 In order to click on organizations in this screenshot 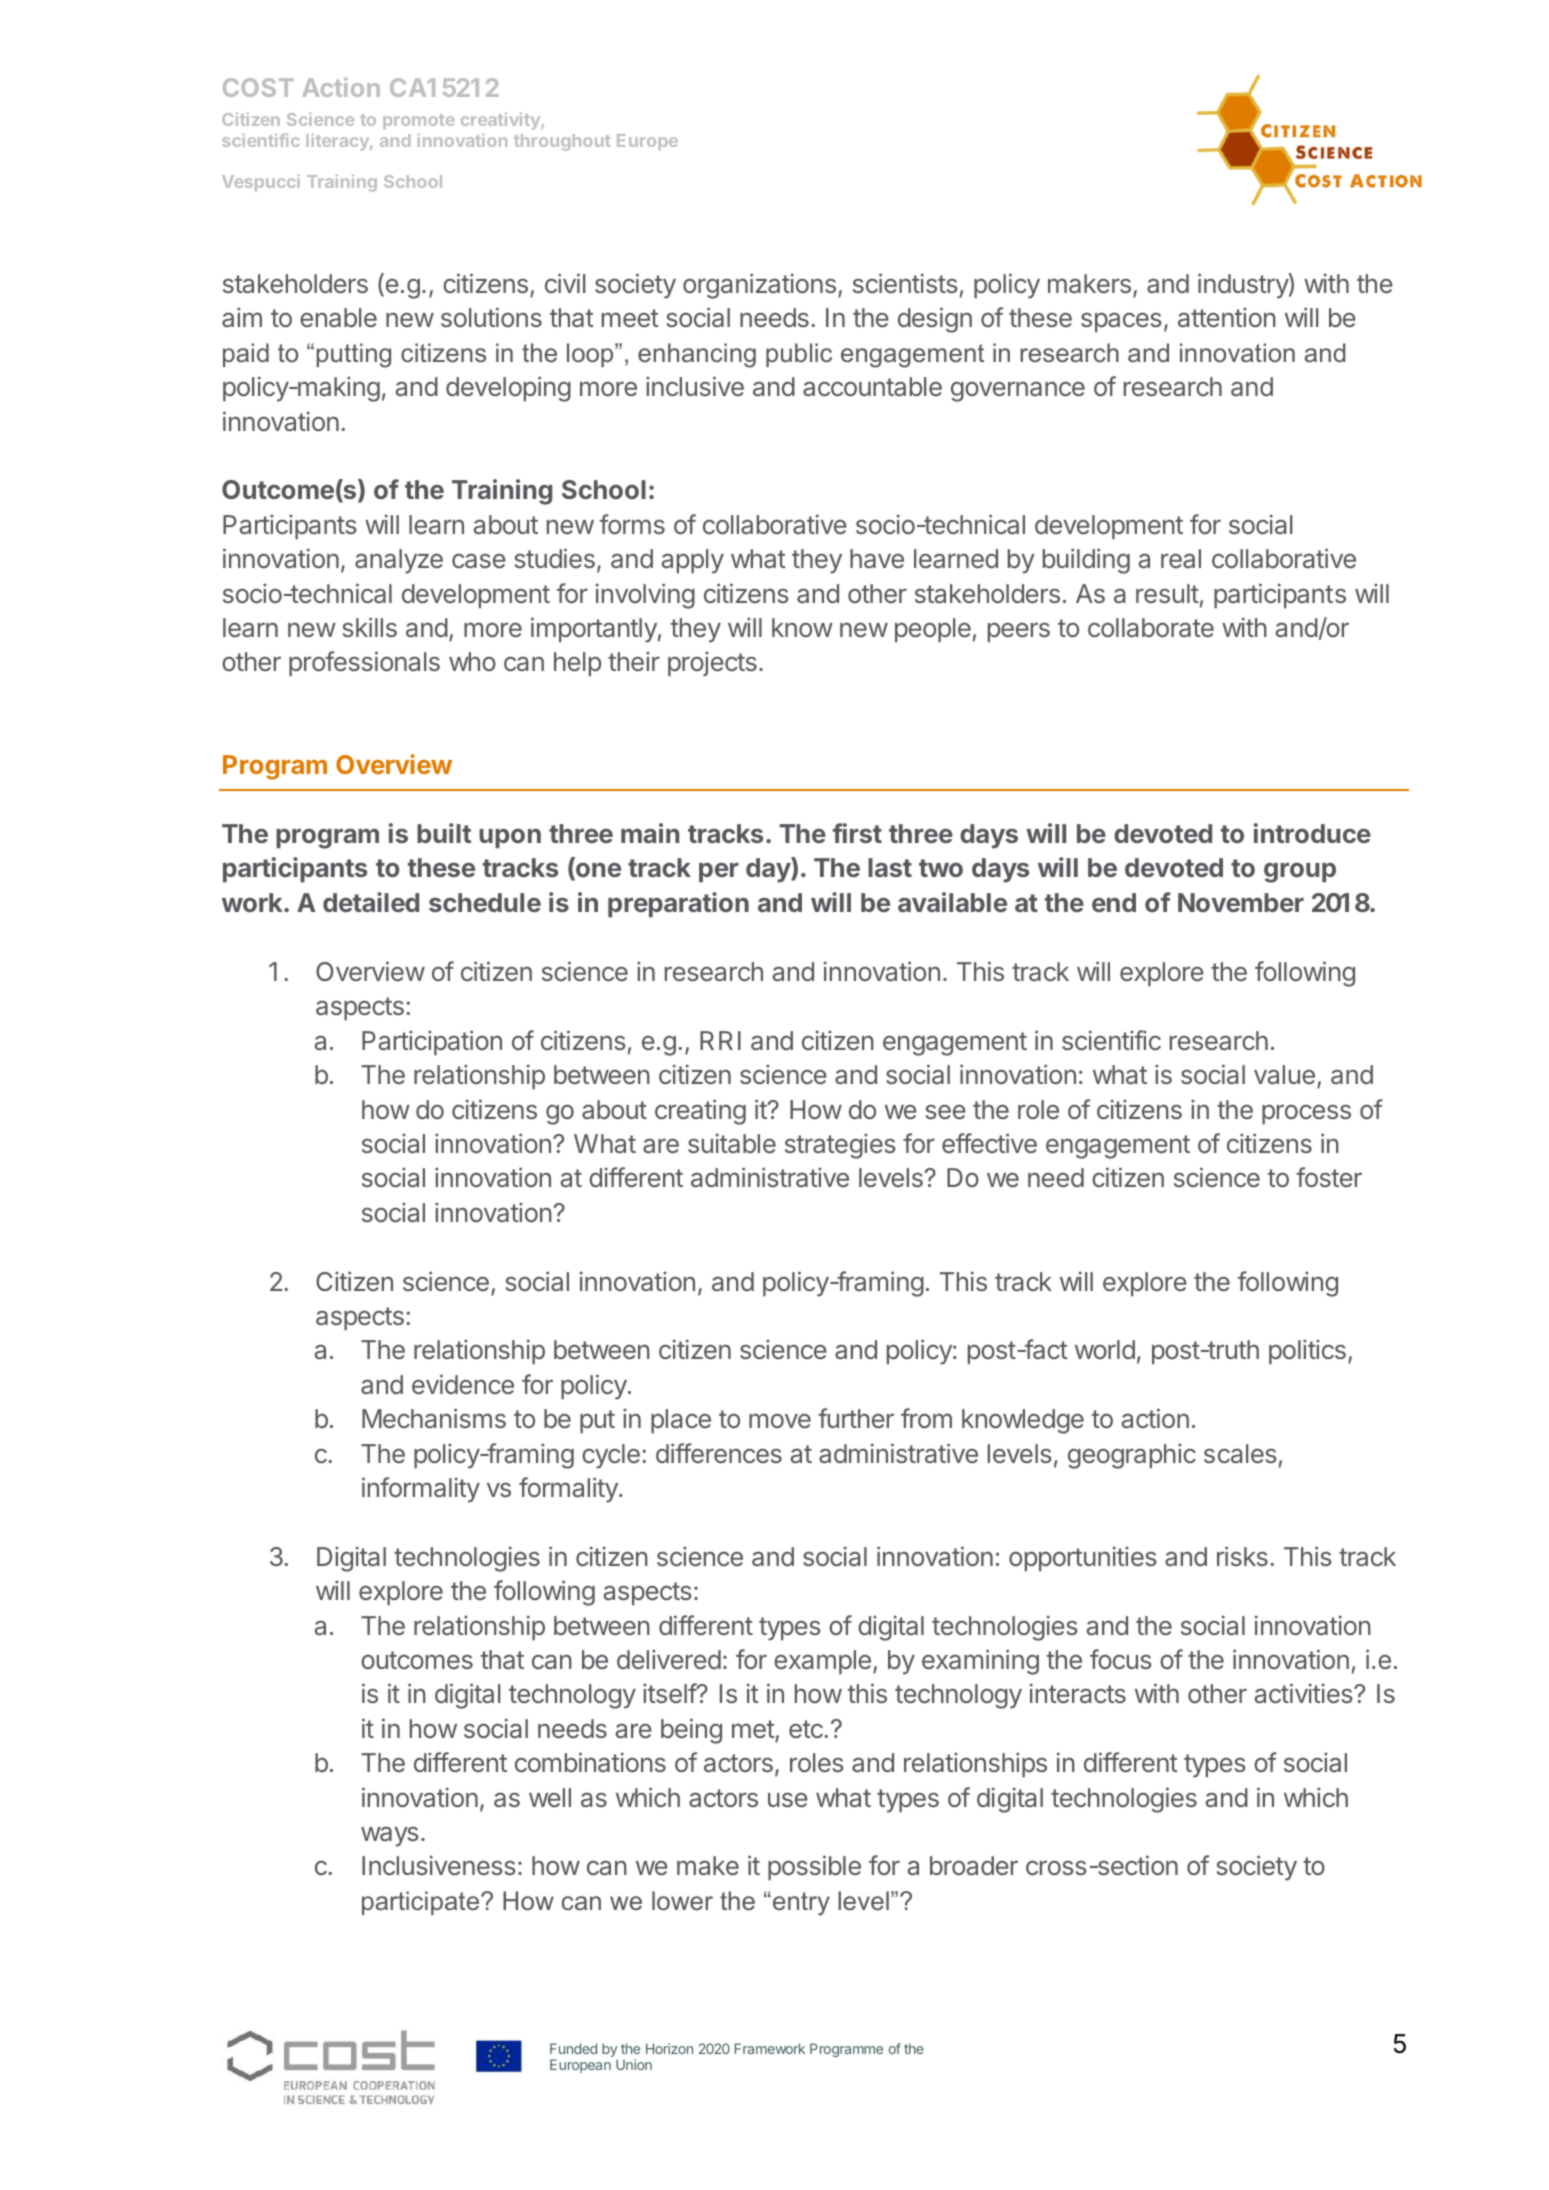, I will do `click(759, 286)`.
